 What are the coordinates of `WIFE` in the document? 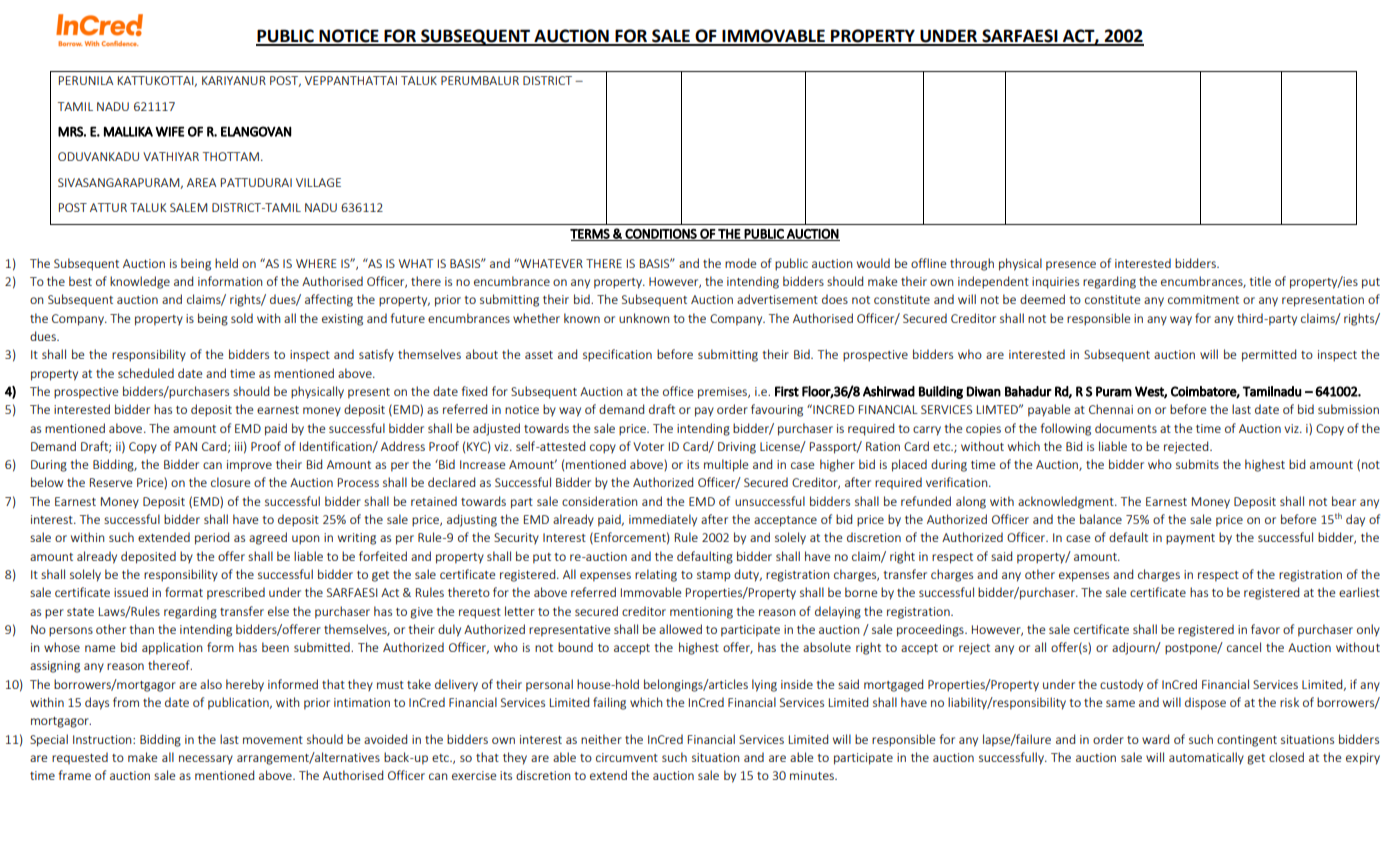 It's located at (169, 131).
